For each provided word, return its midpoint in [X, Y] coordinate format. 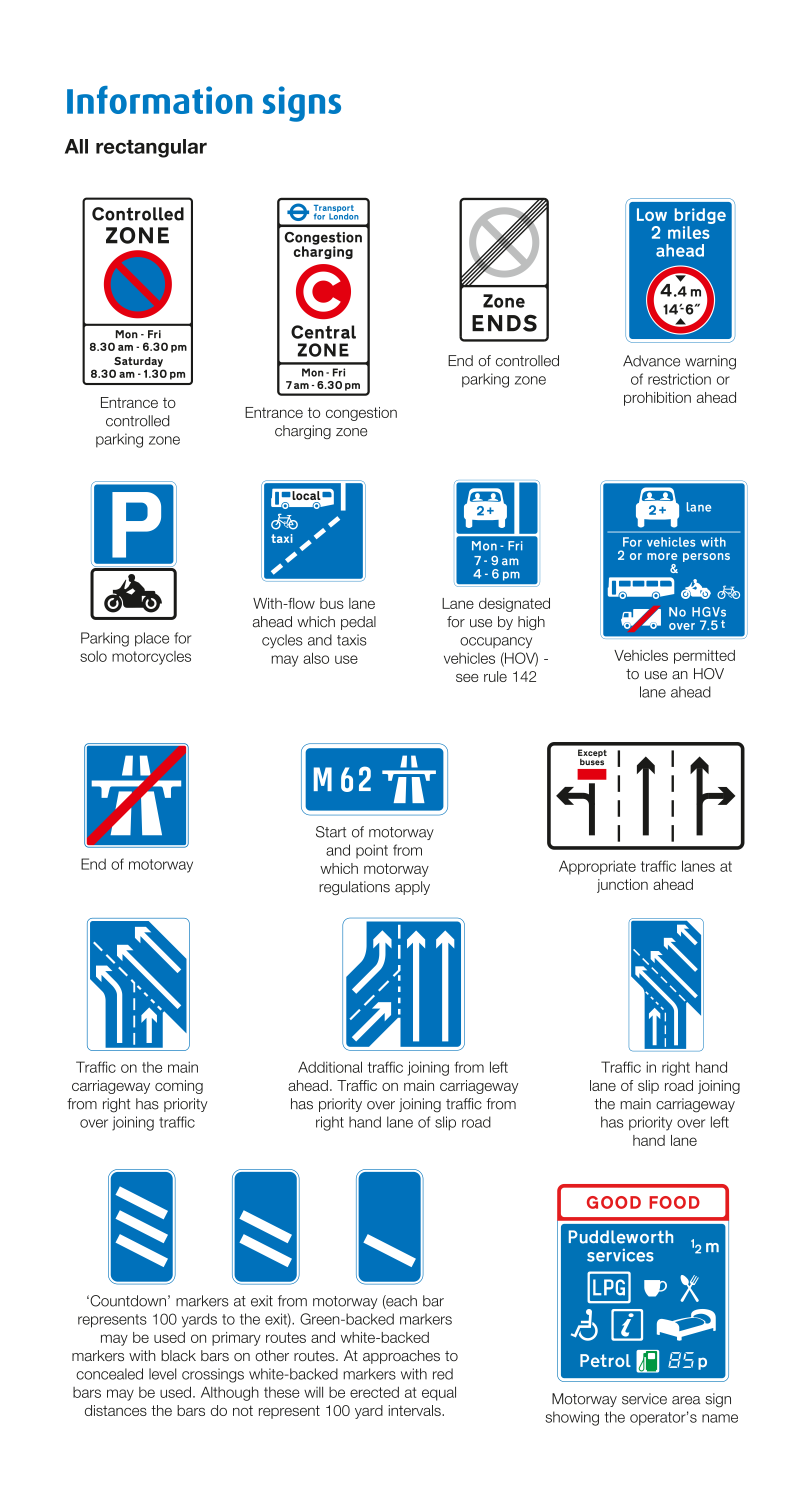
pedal [358, 623]
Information [159, 100]
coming [179, 1087]
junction [622, 886]
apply [412, 888]
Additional [330, 1067]
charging [303, 432]
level [162, 1374]
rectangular [151, 148]
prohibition [657, 399]
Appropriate [597, 867]
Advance [651, 361]
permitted [704, 657]
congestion [361, 414]
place [152, 639]
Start [331, 832]
